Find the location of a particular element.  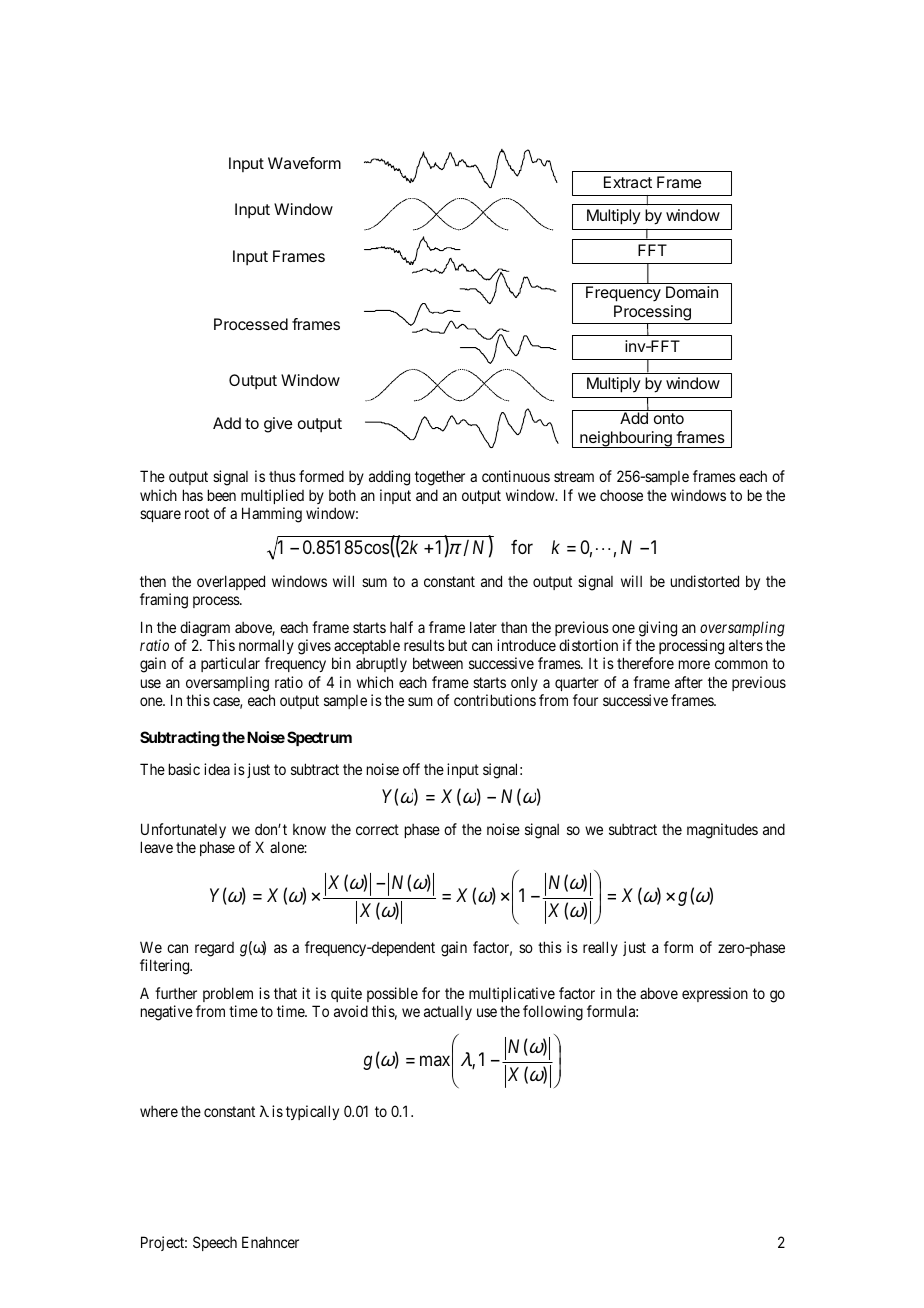

particular is located at coordinates (230, 664).
